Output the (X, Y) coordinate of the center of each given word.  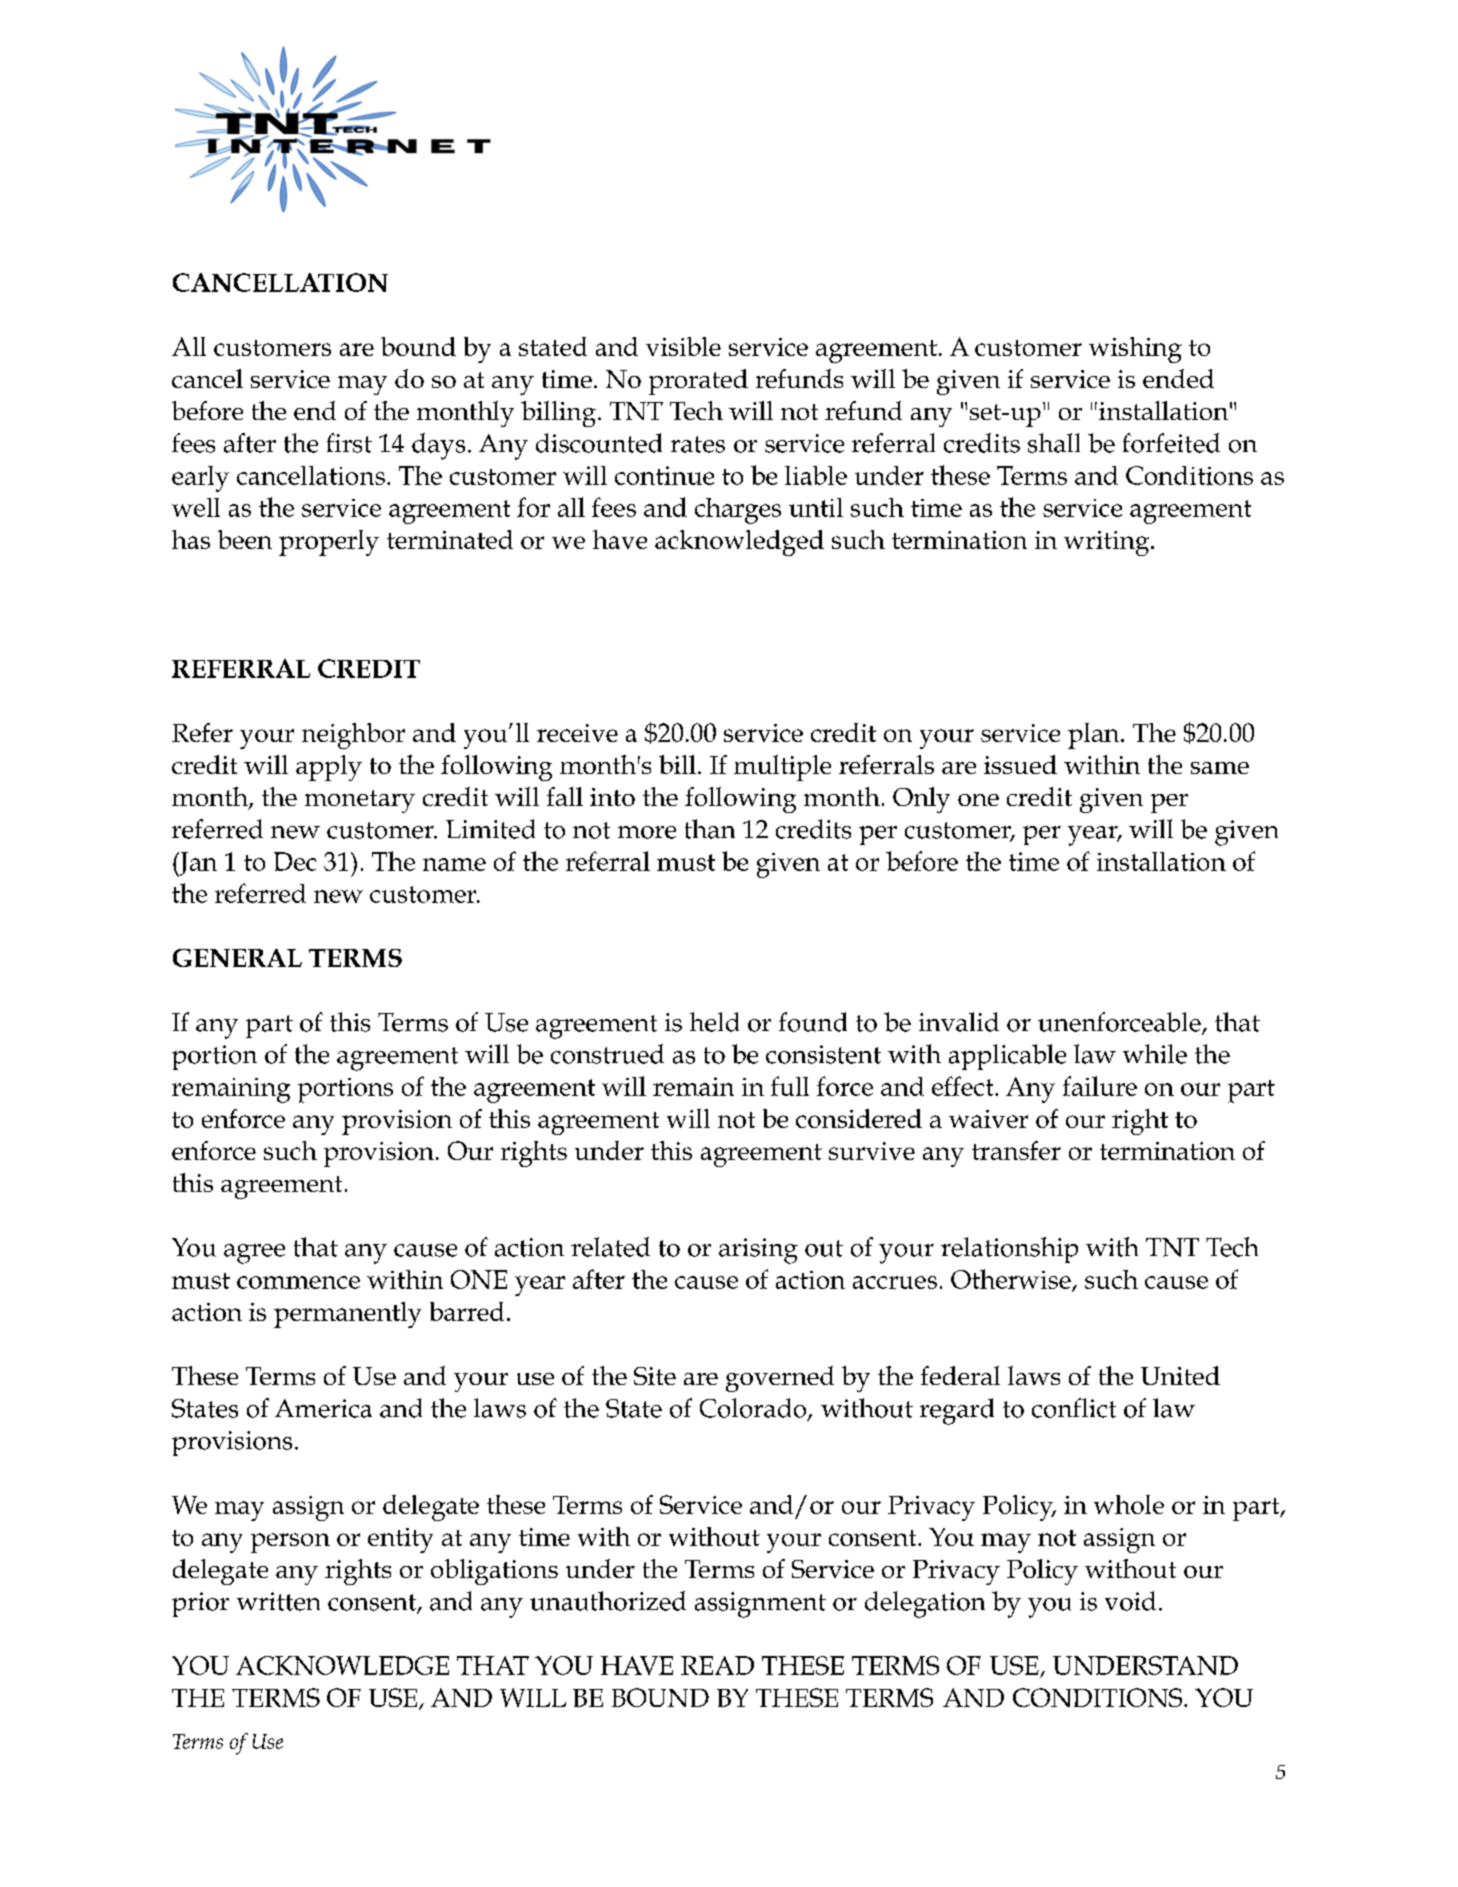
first (349, 443)
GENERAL (237, 958)
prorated (698, 382)
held (714, 1022)
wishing (1135, 350)
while (1155, 1054)
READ (717, 1665)
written (278, 1601)
